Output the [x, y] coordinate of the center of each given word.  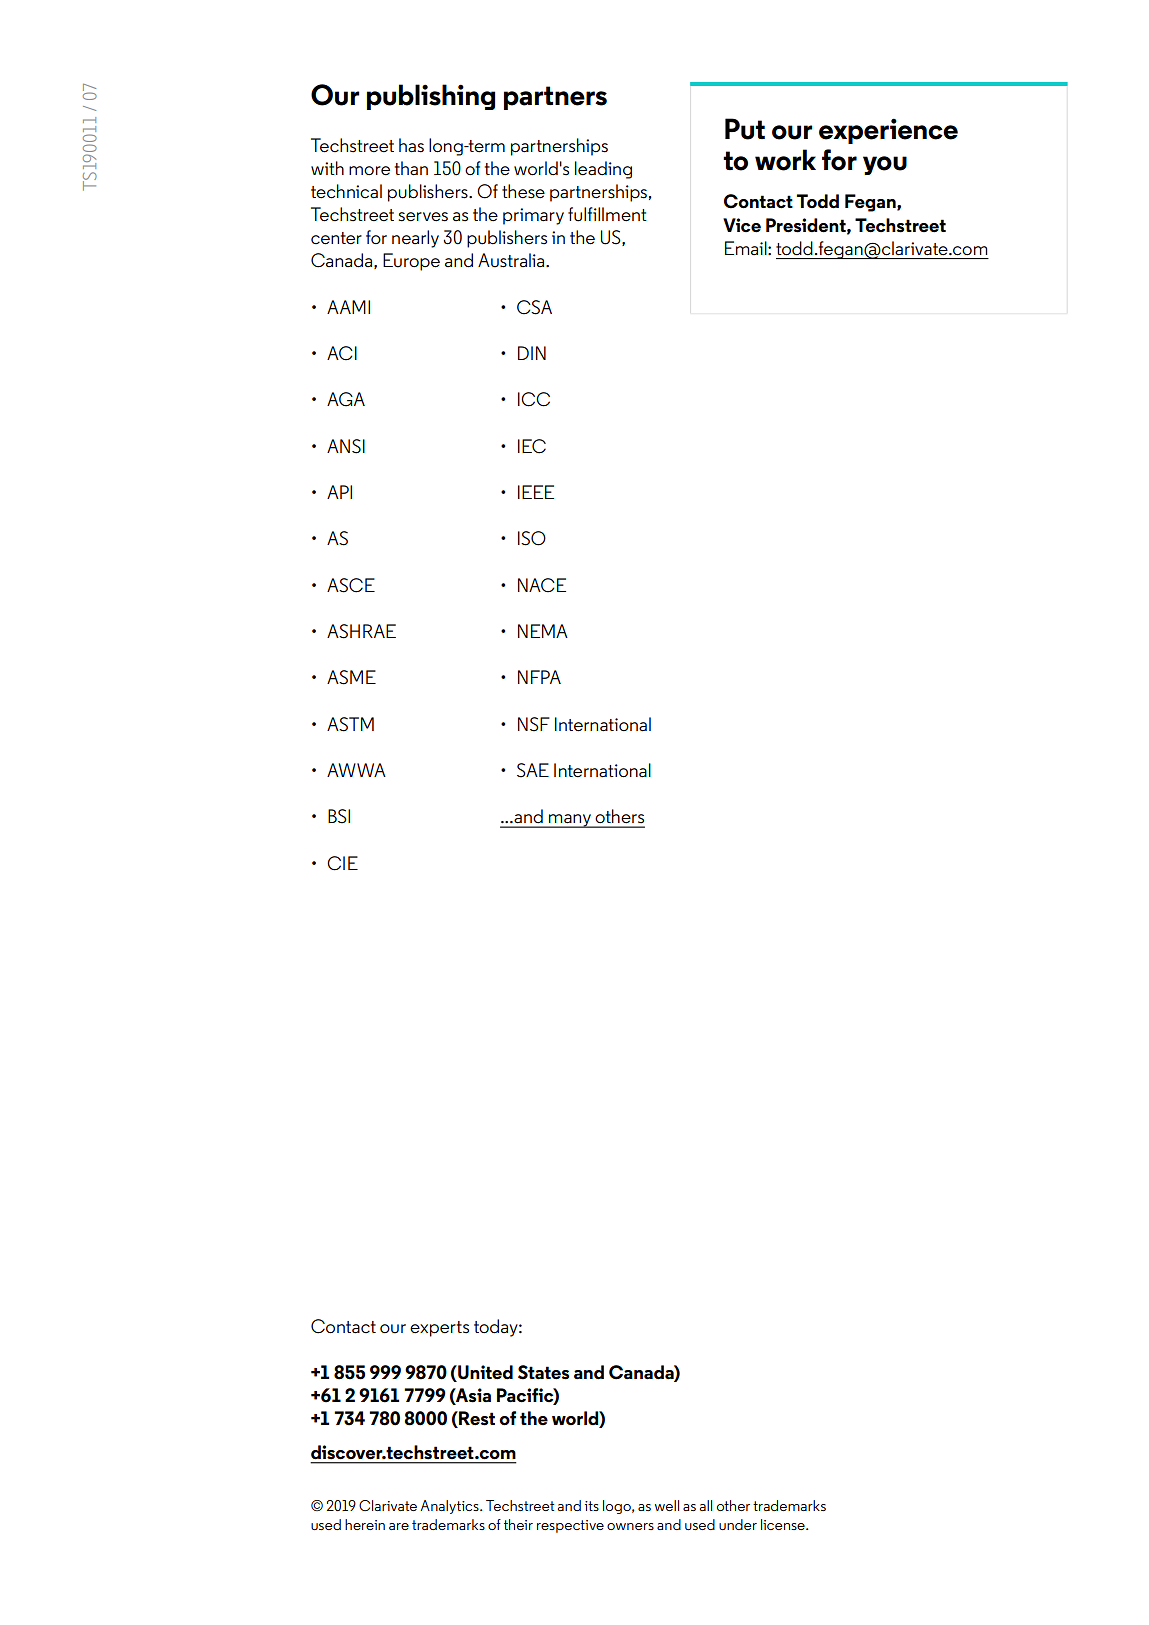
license [784, 1524]
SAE [533, 770]
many [570, 821]
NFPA [539, 677]
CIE [342, 863]
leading [603, 170]
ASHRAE [361, 631]
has [411, 145]
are [399, 1526]
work [785, 160]
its [592, 1506]
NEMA [543, 631]
